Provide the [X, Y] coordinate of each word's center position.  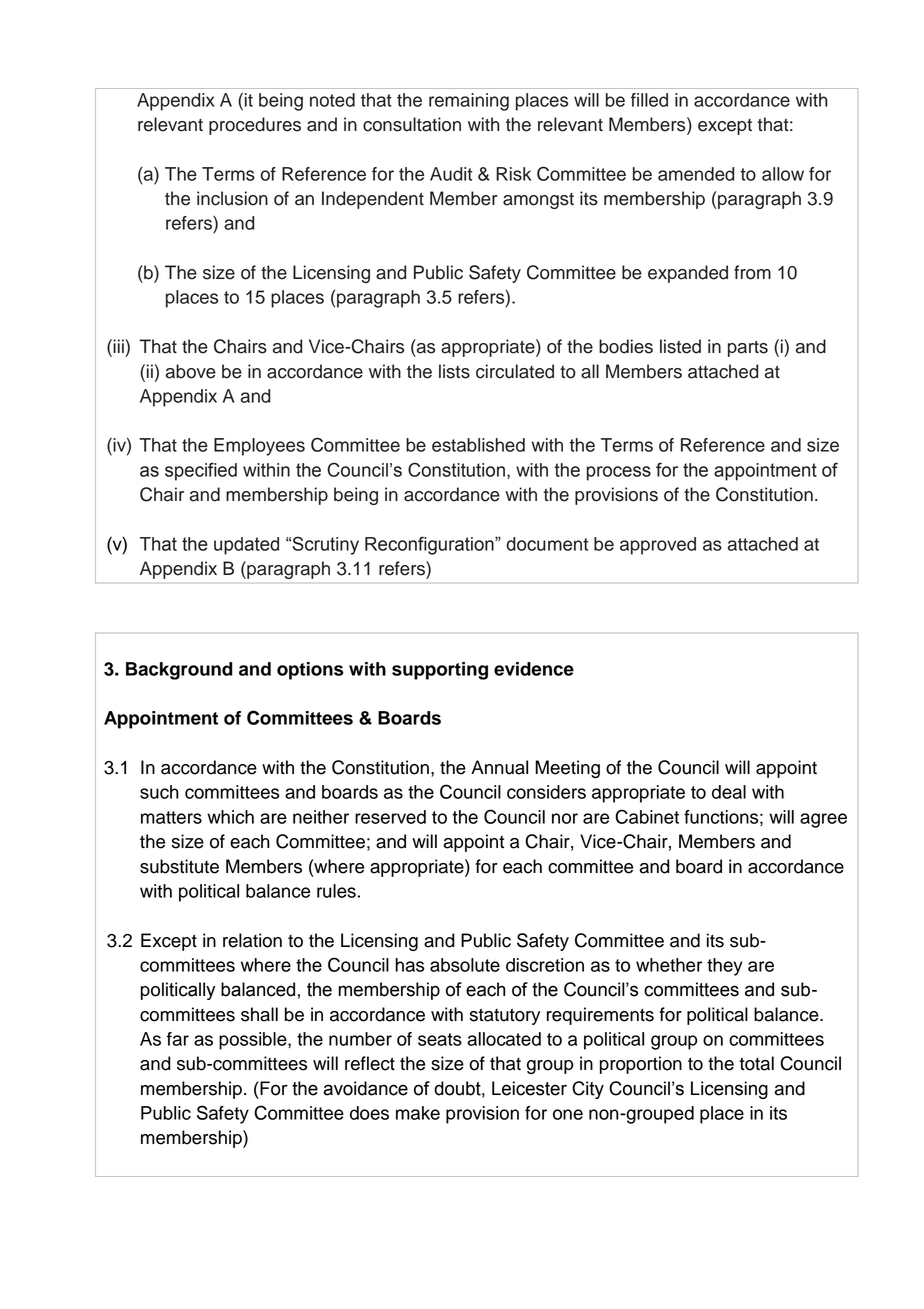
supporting [440, 671]
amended [696, 174]
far [178, 1039]
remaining [469, 102]
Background [179, 671]
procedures [255, 126]
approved [658, 546]
